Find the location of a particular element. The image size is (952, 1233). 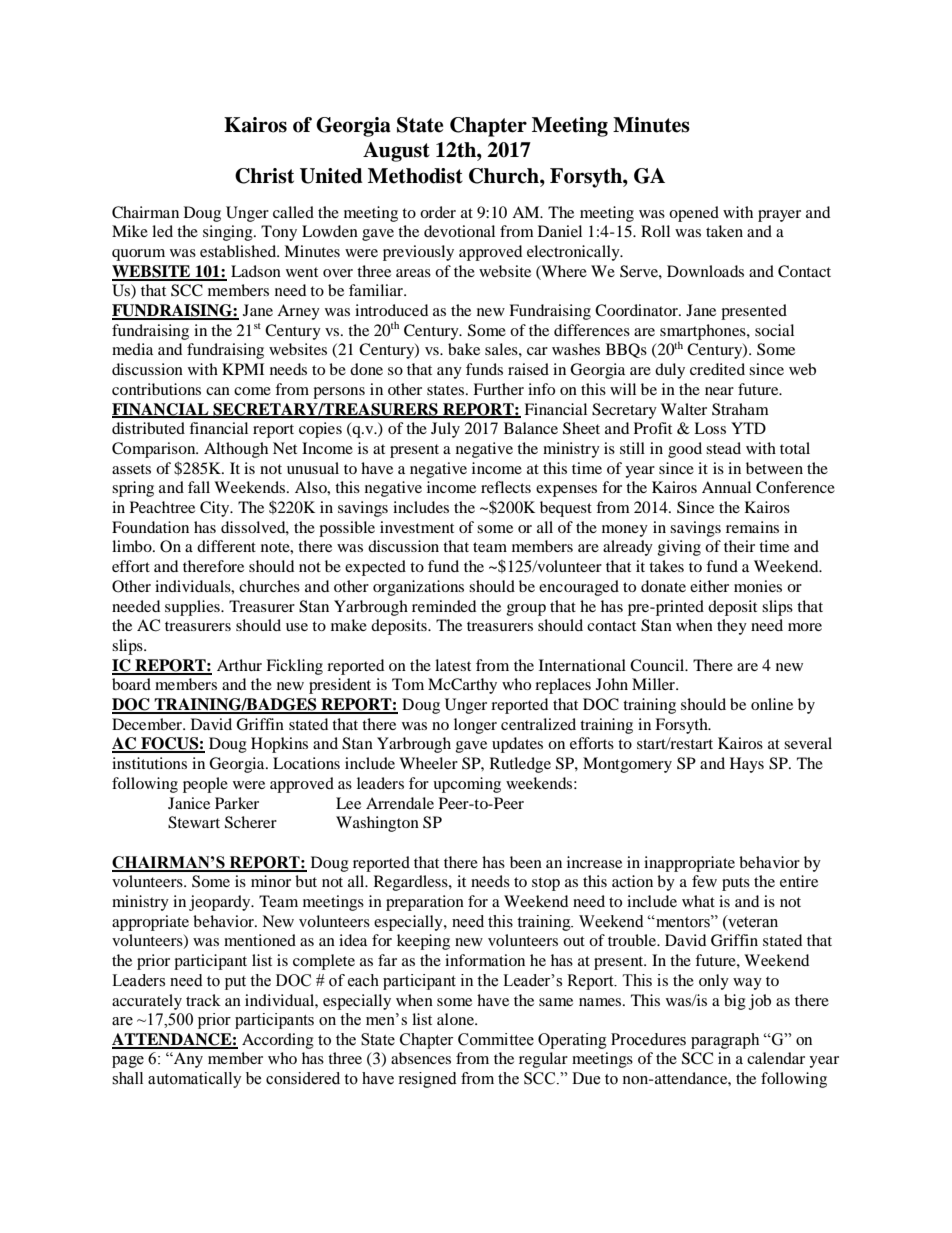

credited is located at coordinates (717, 369).
